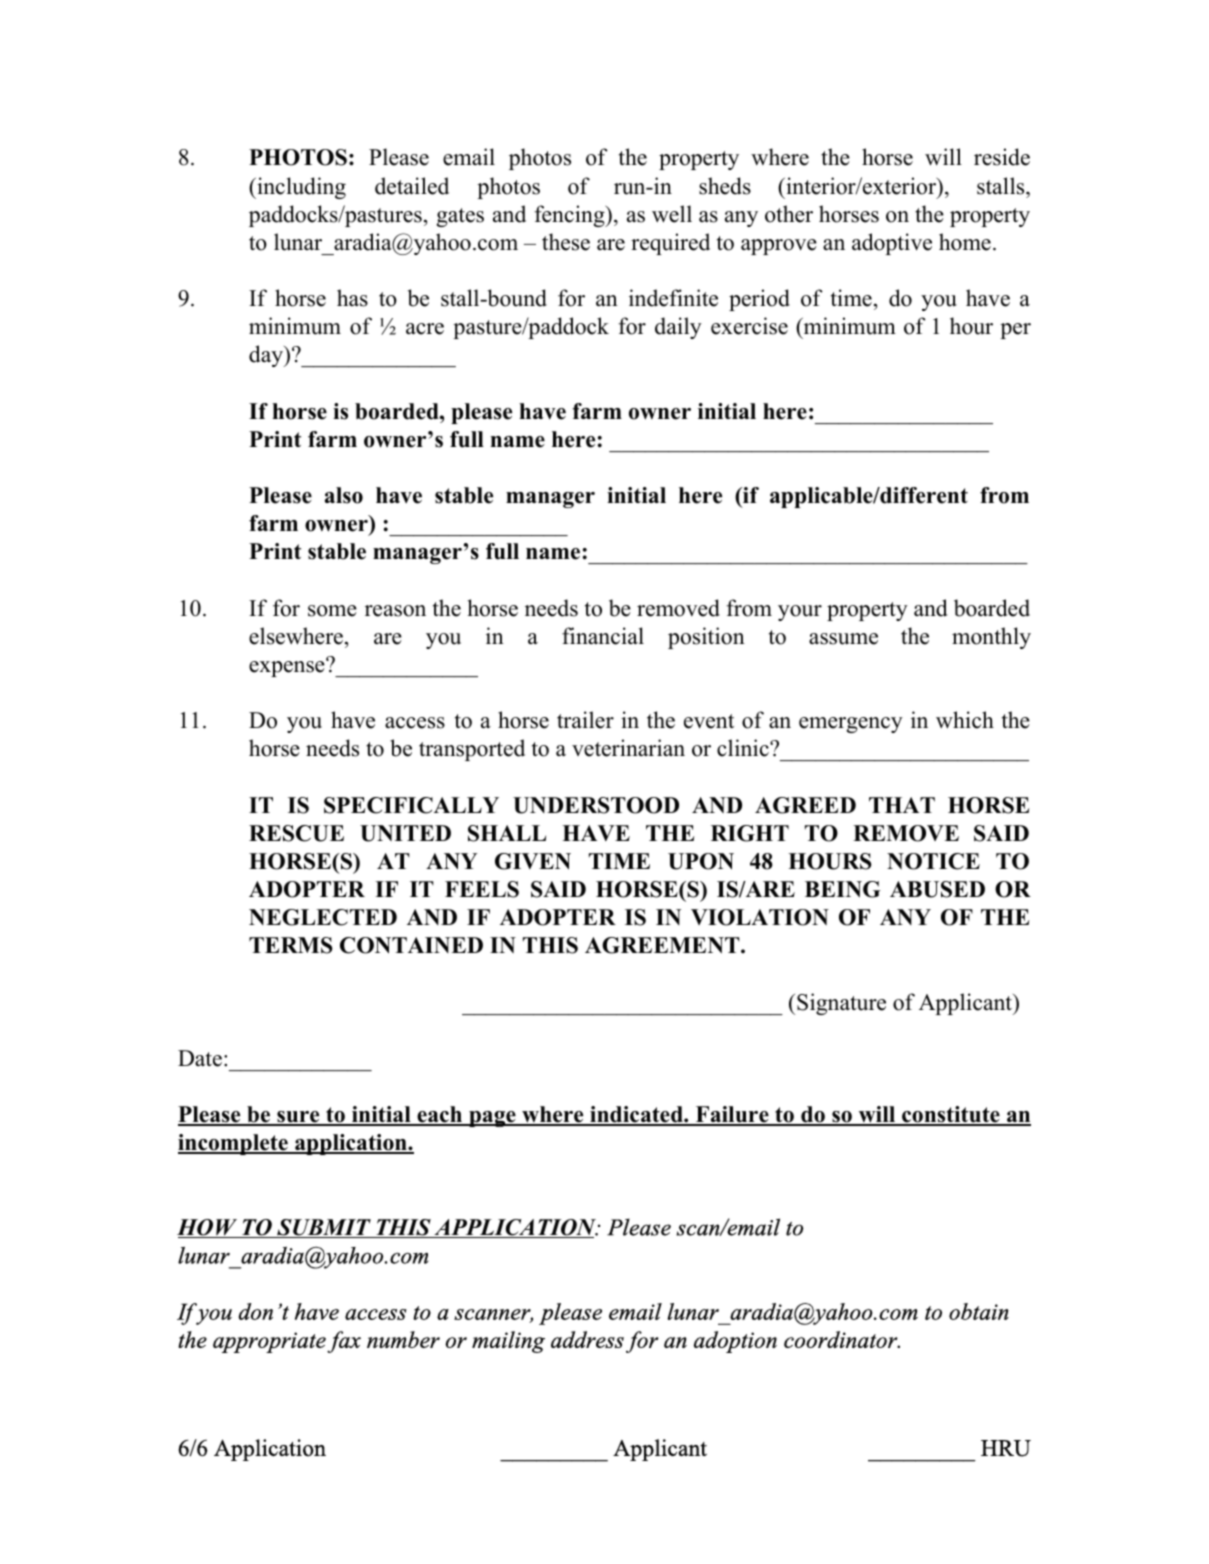 The image size is (1209, 1564). What do you see at coordinates (300, 188) in the screenshot?
I see `including` at bounding box center [300, 188].
